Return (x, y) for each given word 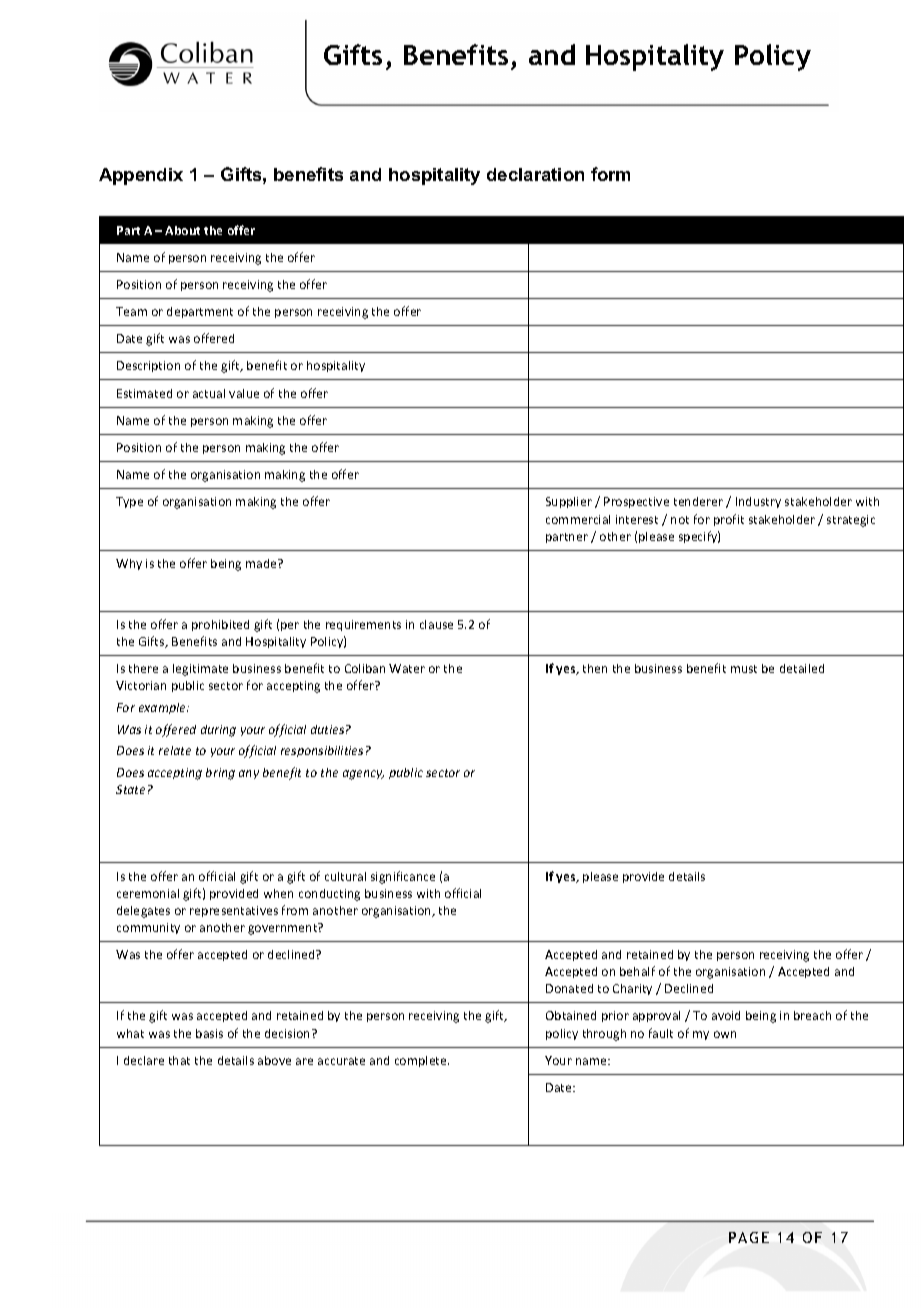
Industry (758, 502)
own (725, 1034)
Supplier (569, 502)
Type (129, 502)
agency (363, 775)
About (182, 230)
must (744, 669)
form (610, 174)
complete (422, 1061)
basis (209, 1033)
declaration (535, 174)
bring (220, 774)
